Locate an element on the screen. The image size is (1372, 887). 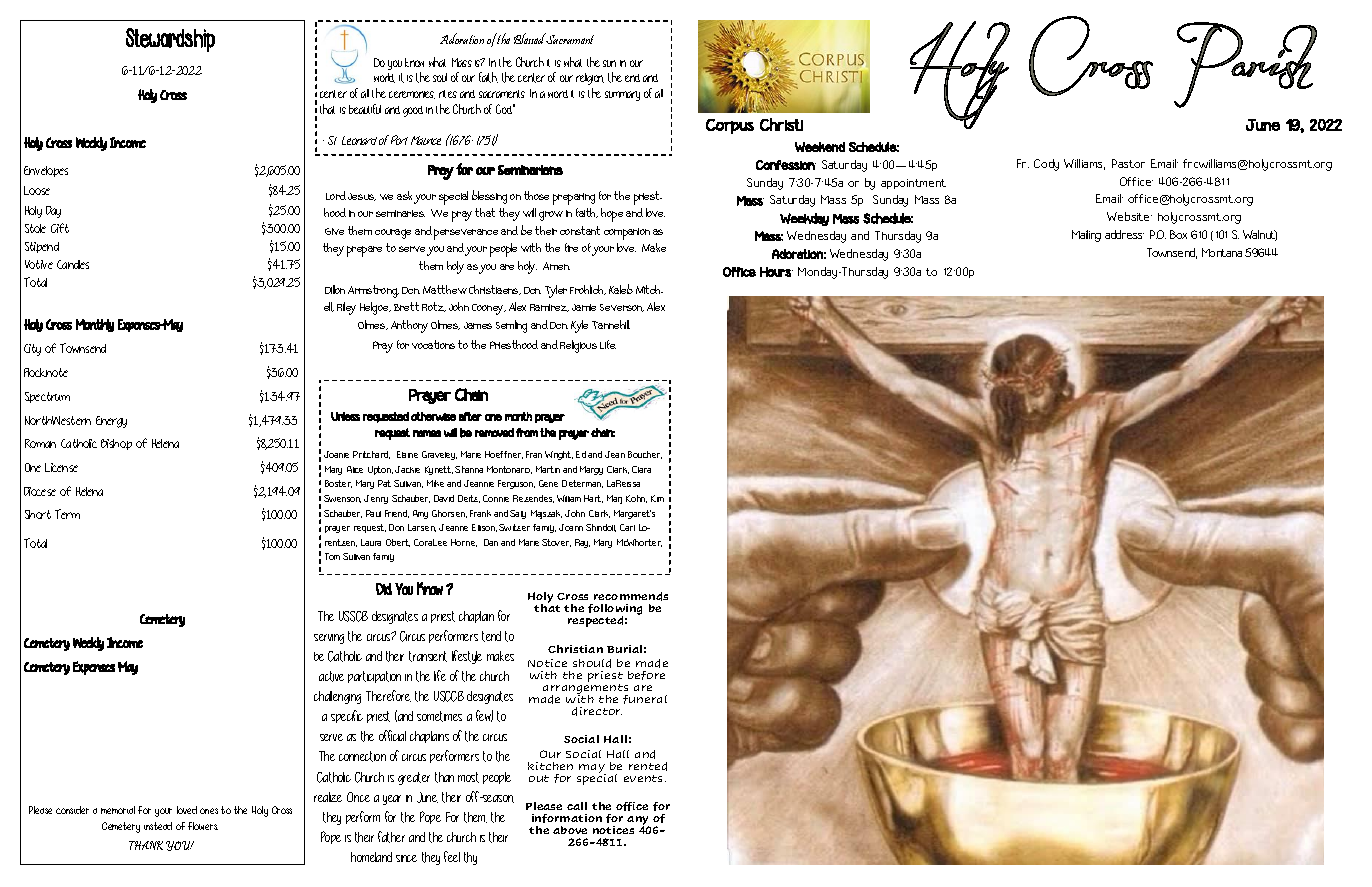
Clara is located at coordinates (641, 469).
